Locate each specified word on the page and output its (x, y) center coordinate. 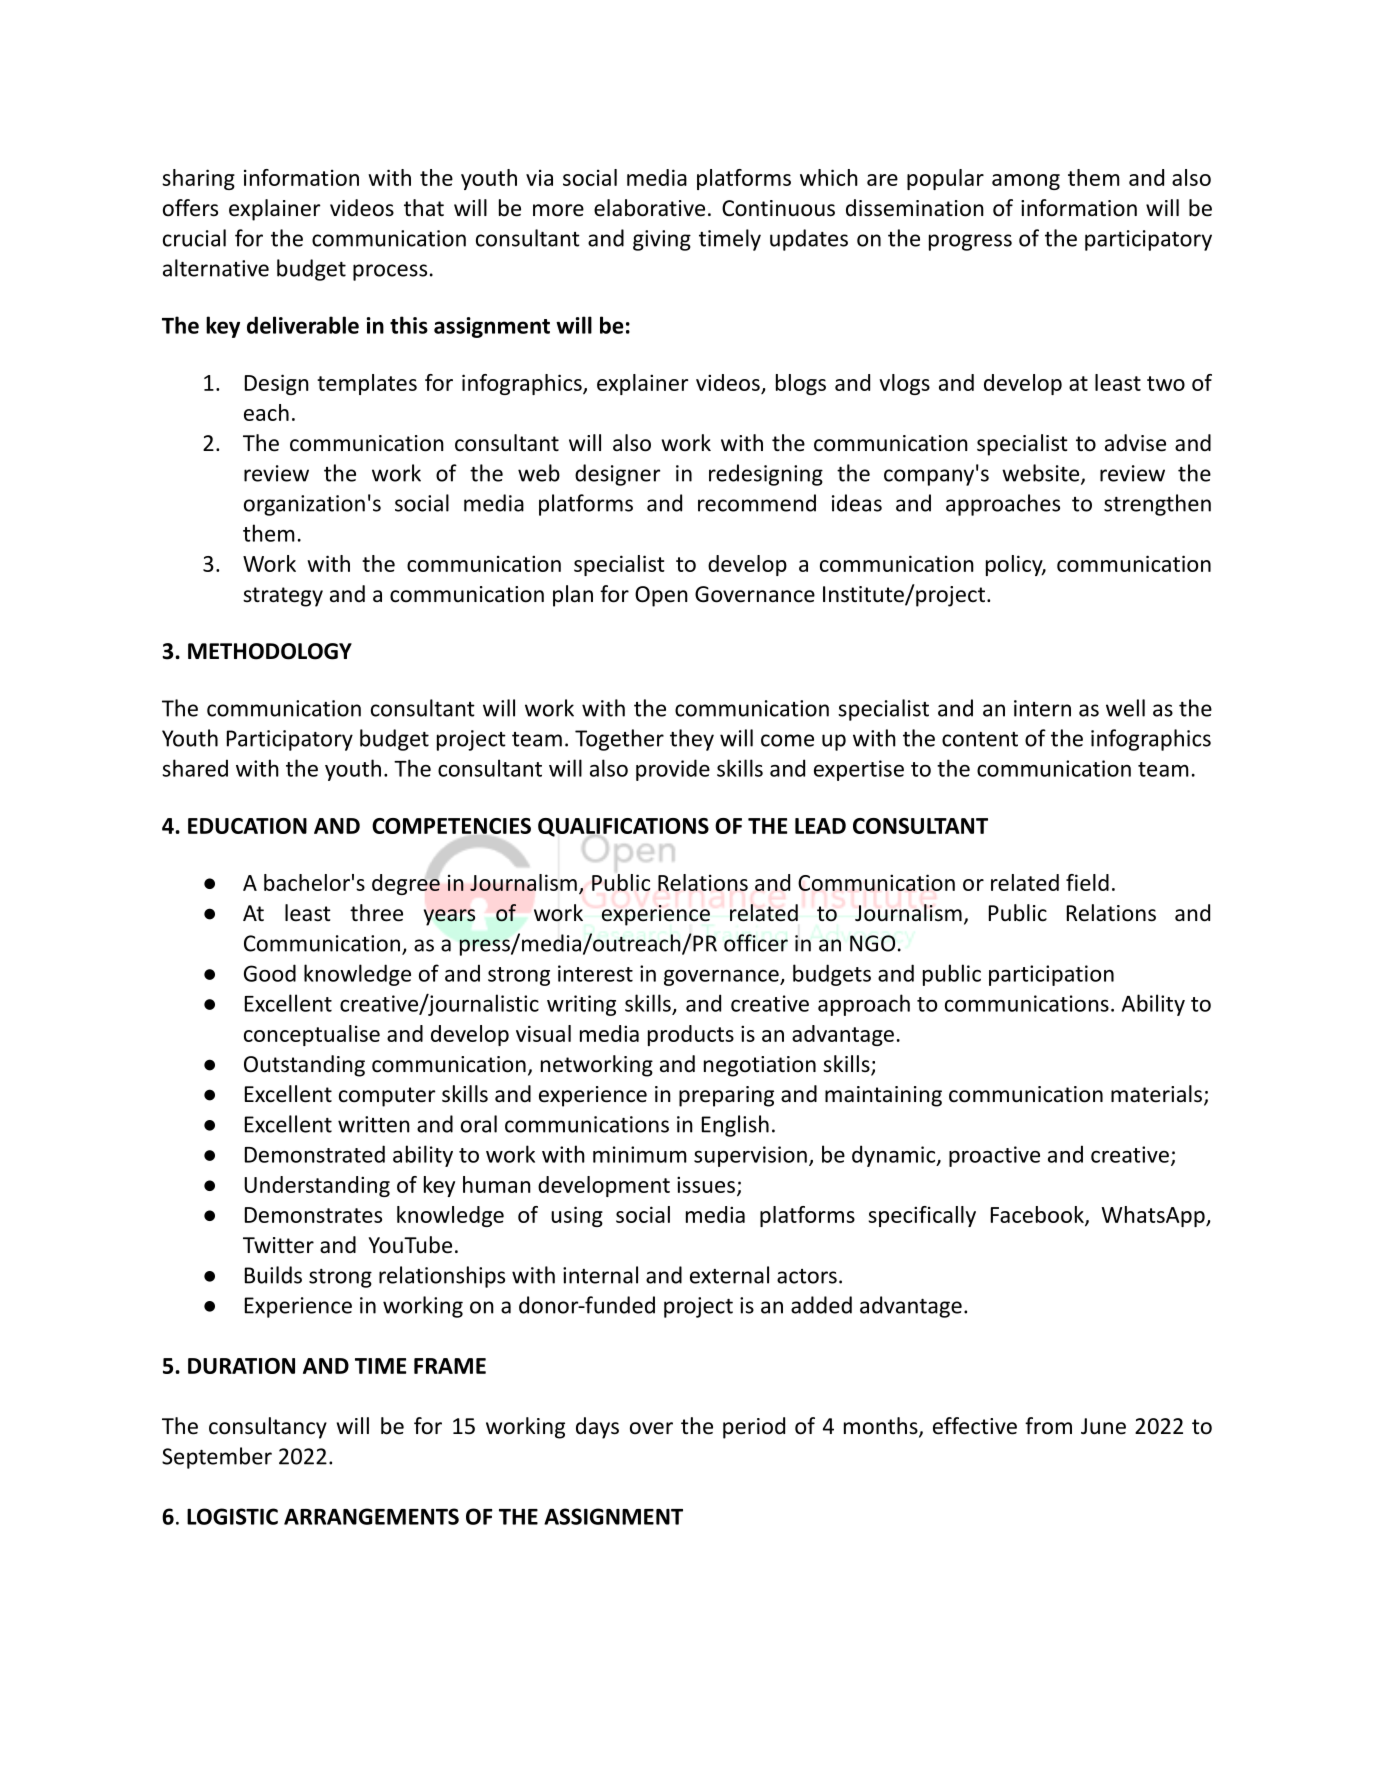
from (1048, 1426)
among (1026, 182)
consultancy (268, 1428)
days (597, 1428)
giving (662, 240)
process (390, 272)
